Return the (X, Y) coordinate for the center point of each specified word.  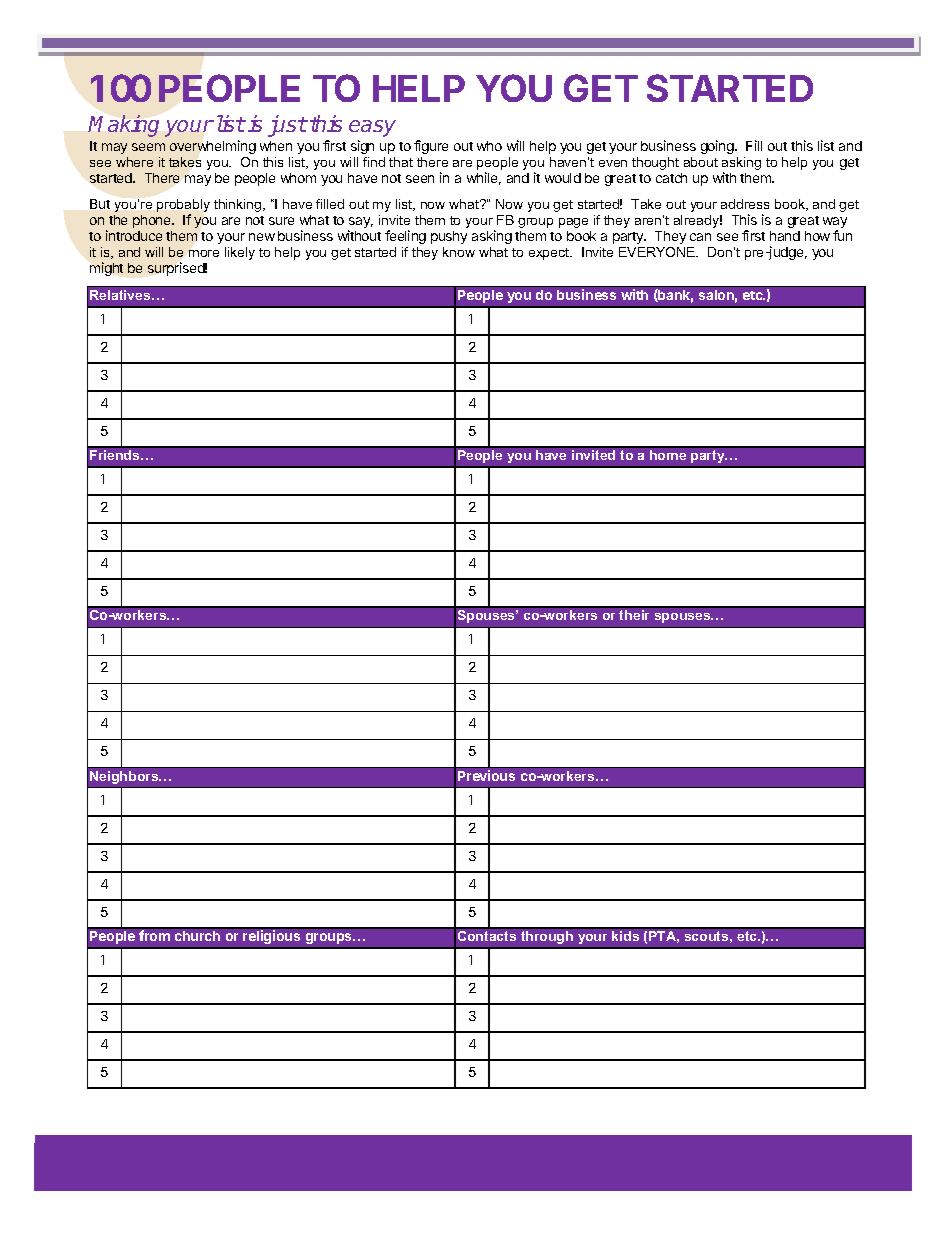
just (287, 126)
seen (420, 179)
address (745, 204)
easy (372, 128)
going (718, 147)
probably (183, 205)
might (106, 269)
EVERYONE (658, 252)
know (459, 252)
